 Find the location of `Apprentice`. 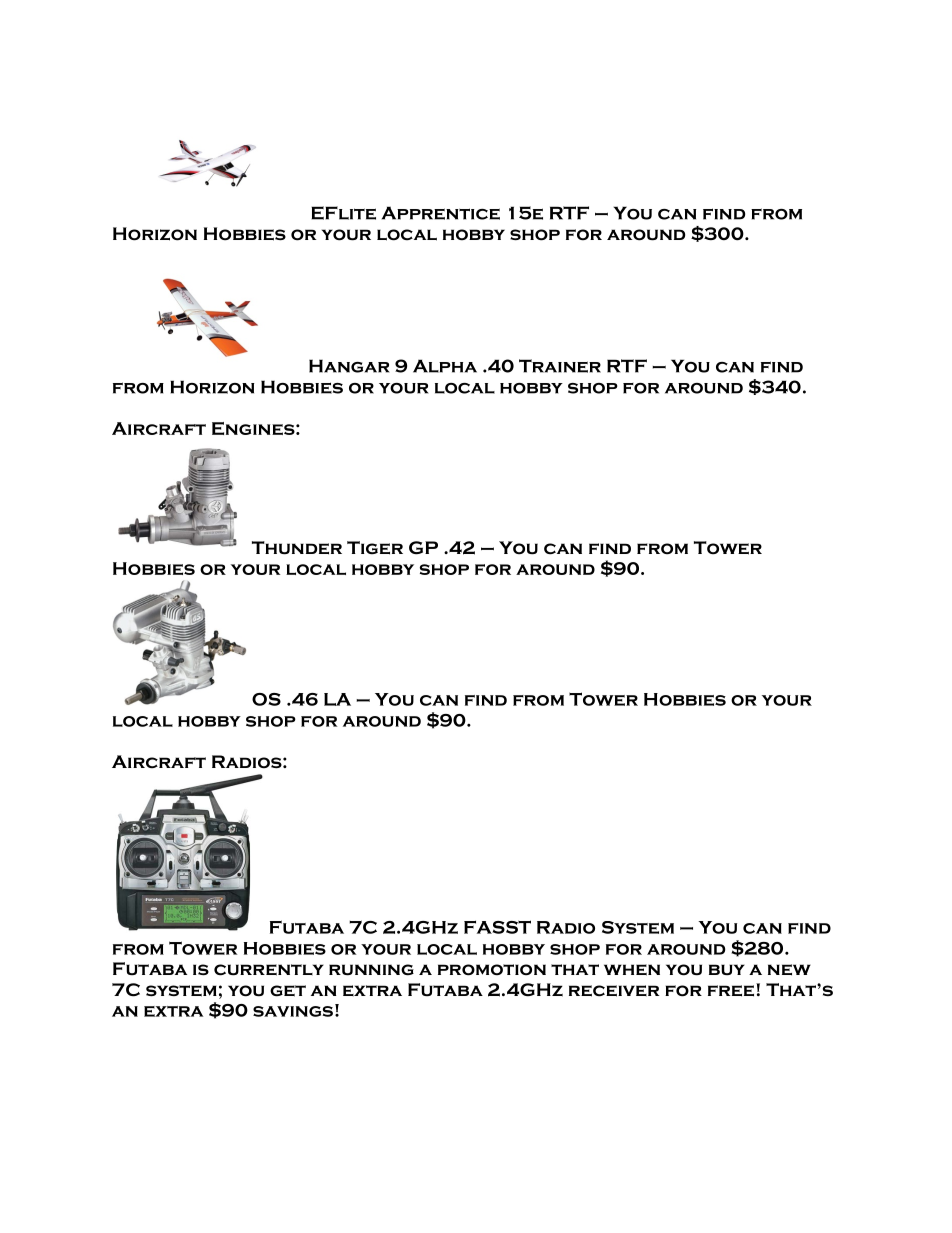

Apprentice is located at coordinates (441, 213).
